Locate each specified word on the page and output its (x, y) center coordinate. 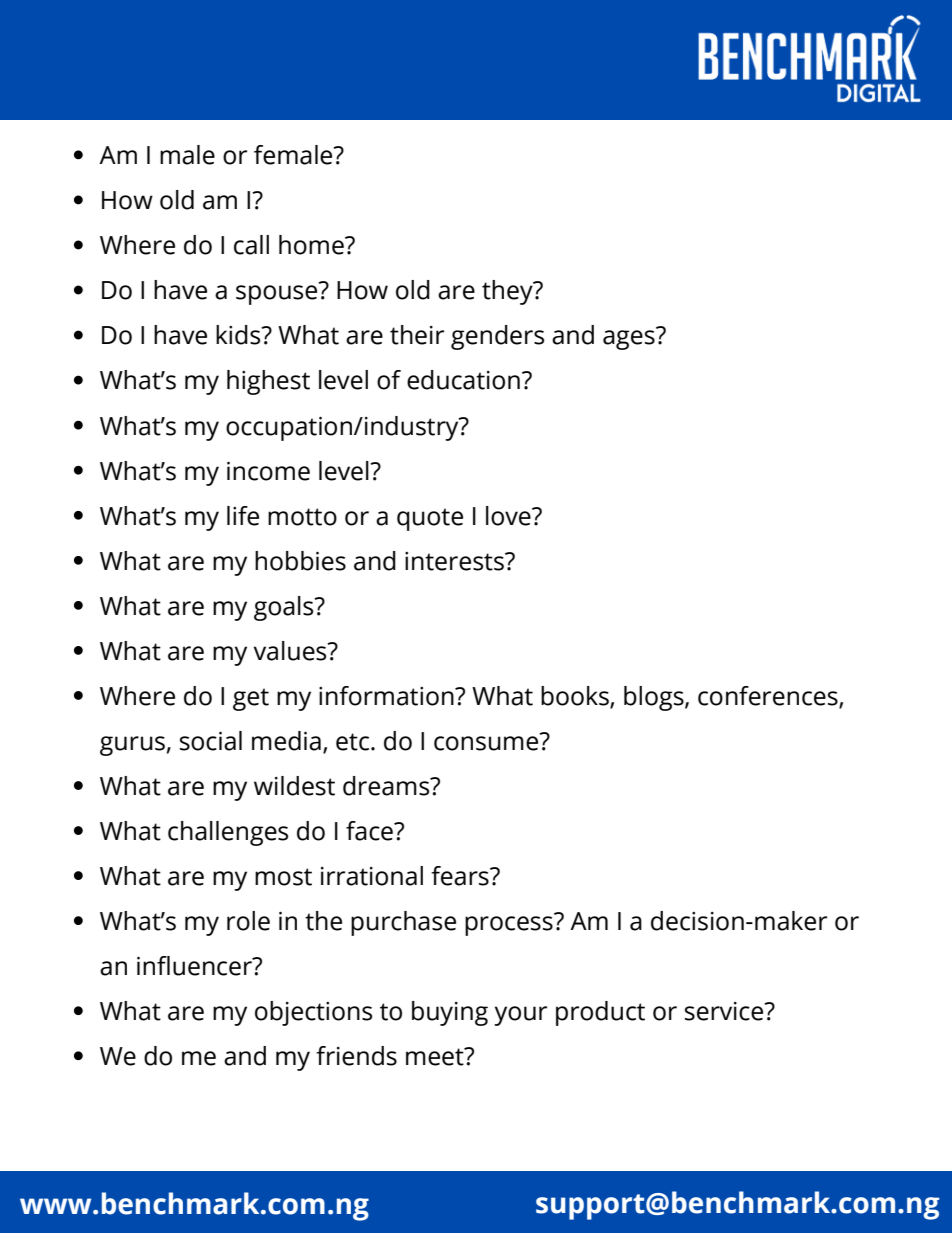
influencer (195, 966)
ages (630, 339)
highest (268, 382)
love (509, 516)
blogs (655, 698)
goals (285, 608)
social (211, 741)
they (508, 292)
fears (461, 876)
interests (455, 561)
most (283, 877)
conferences (769, 697)
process (510, 925)
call (251, 245)
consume (487, 742)
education (463, 380)
